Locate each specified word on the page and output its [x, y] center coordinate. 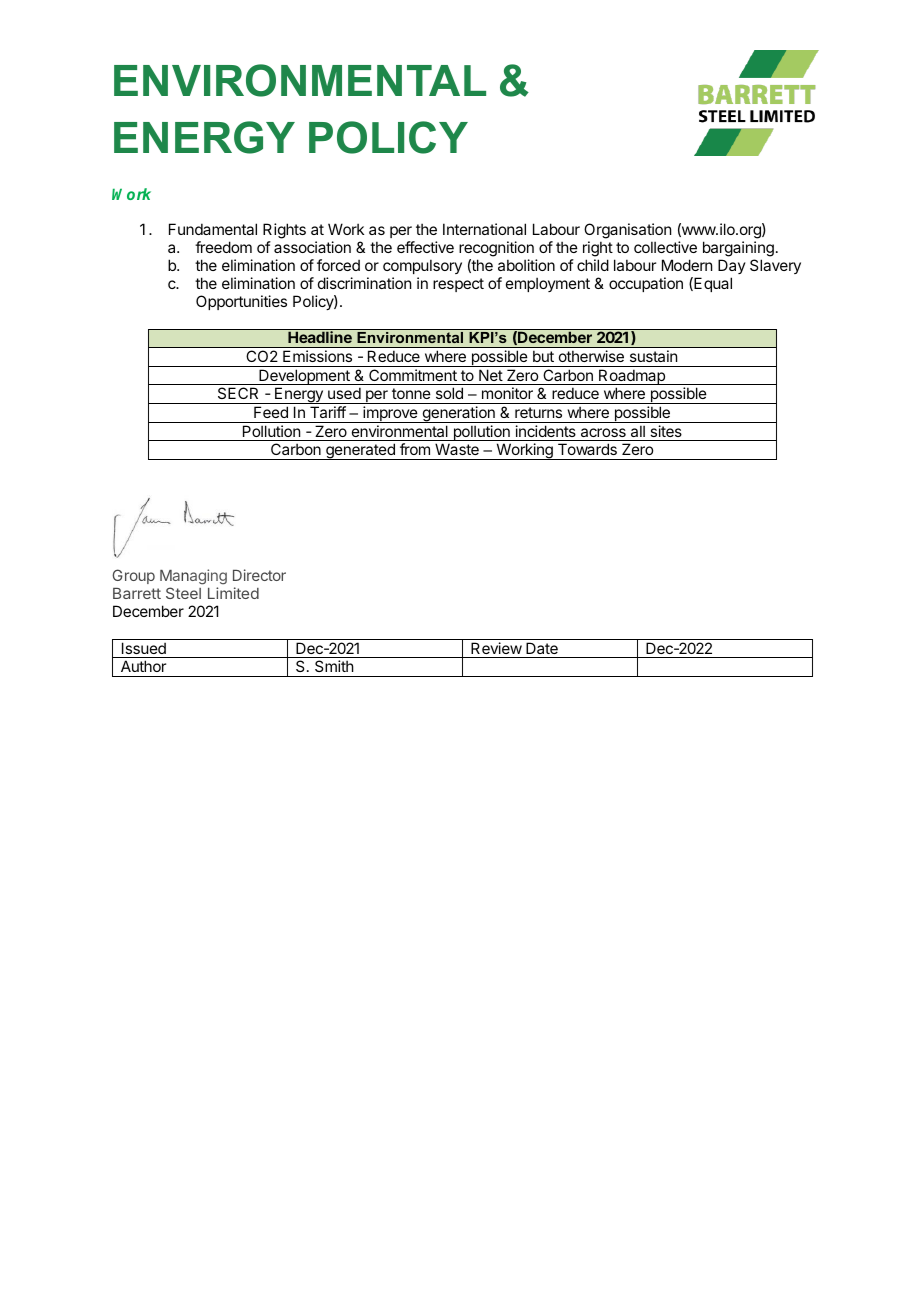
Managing [193, 578]
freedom [223, 247]
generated [360, 451]
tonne [411, 393]
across [603, 432]
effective [425, 247]
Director [259, 575]
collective [665, 247]
